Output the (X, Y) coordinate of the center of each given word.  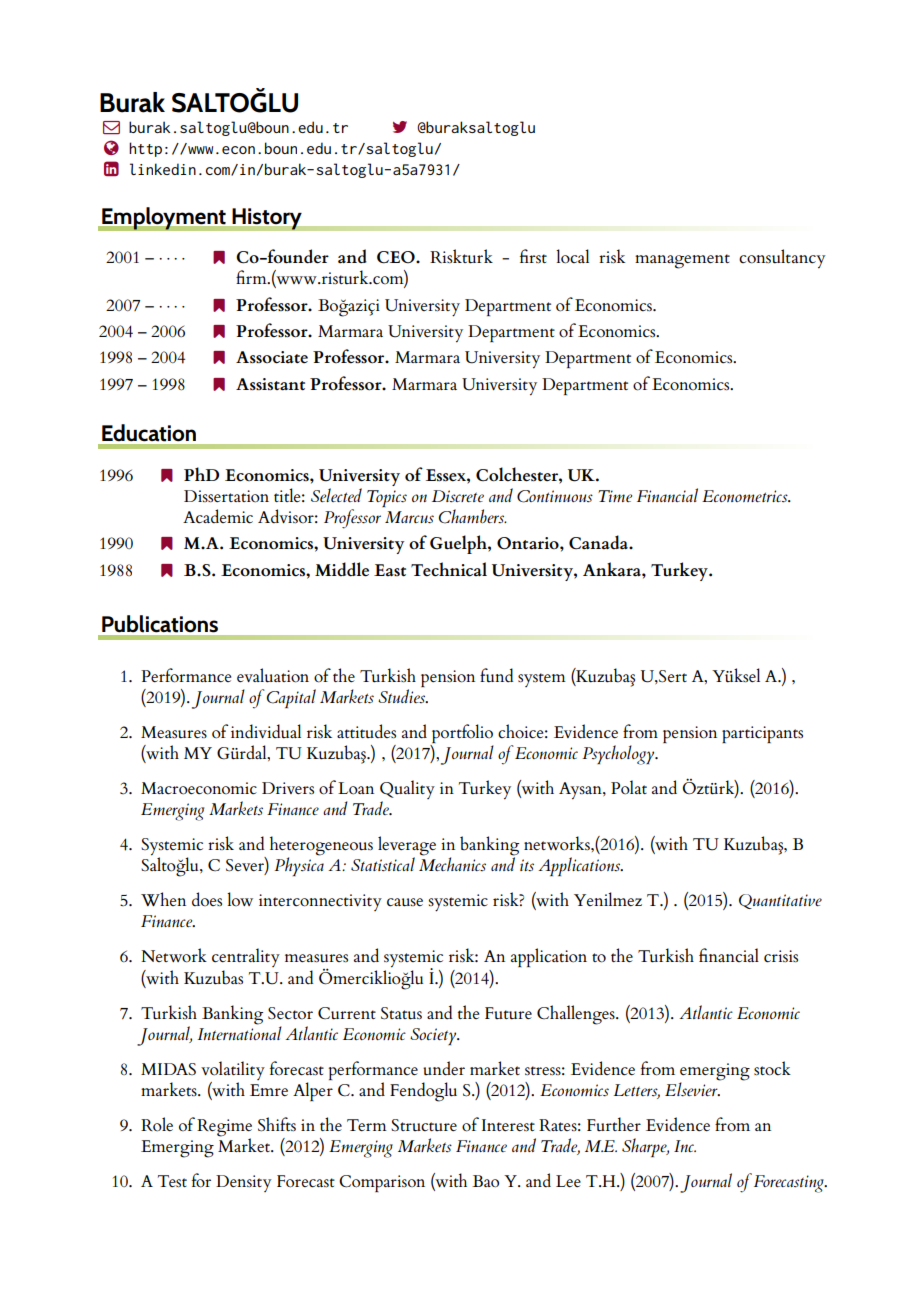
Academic (218, 516)
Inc (685, 1146)
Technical (449, 569)
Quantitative (780, 901)
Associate (272, 357)
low (240, 899)
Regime (224, 1129)
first (533, 256)
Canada (599, 542)
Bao (485, 1181)
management (682, 261)
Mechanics (452, 863)
